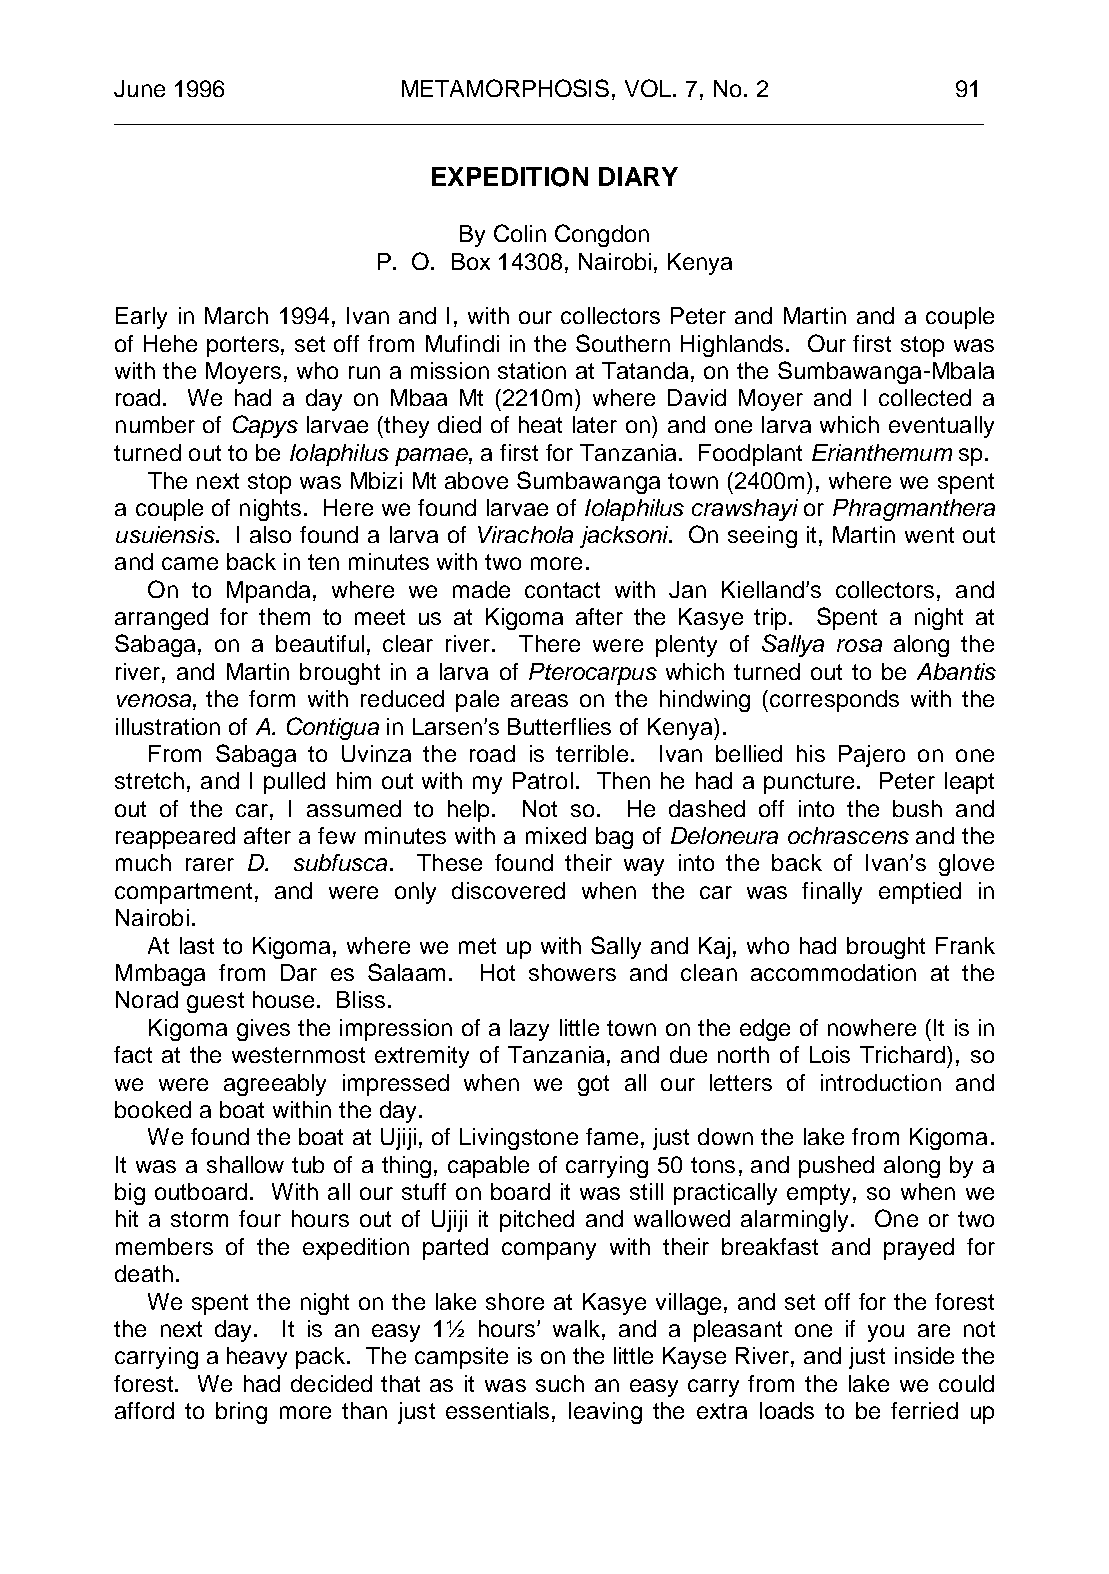 Image resolution: width=1109 pixels, height=1574 pixels. Describe the element at coordinates (649, 88) in the page. I see `VOL` at that location.
